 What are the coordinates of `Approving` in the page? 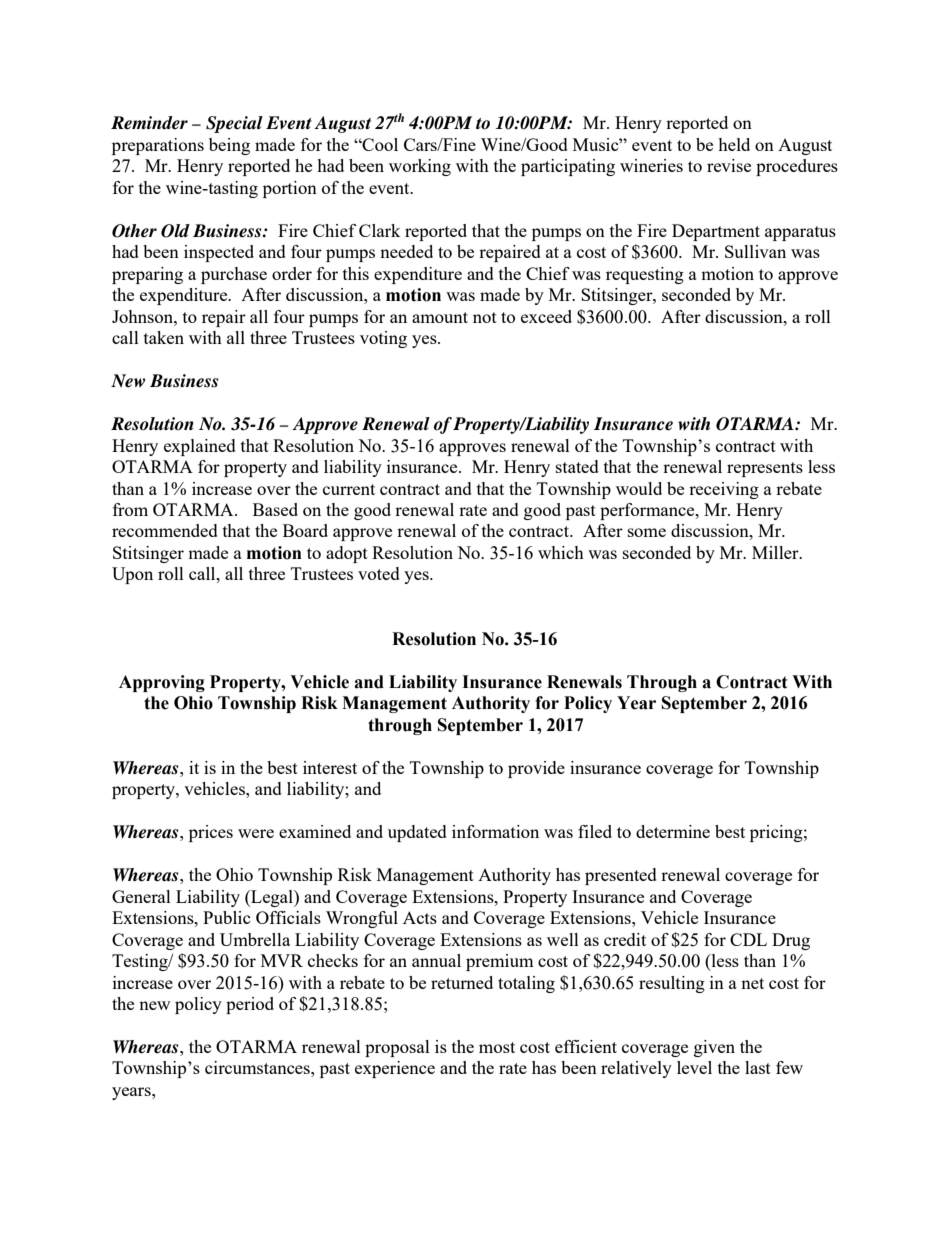 It's located at (162, 683).
